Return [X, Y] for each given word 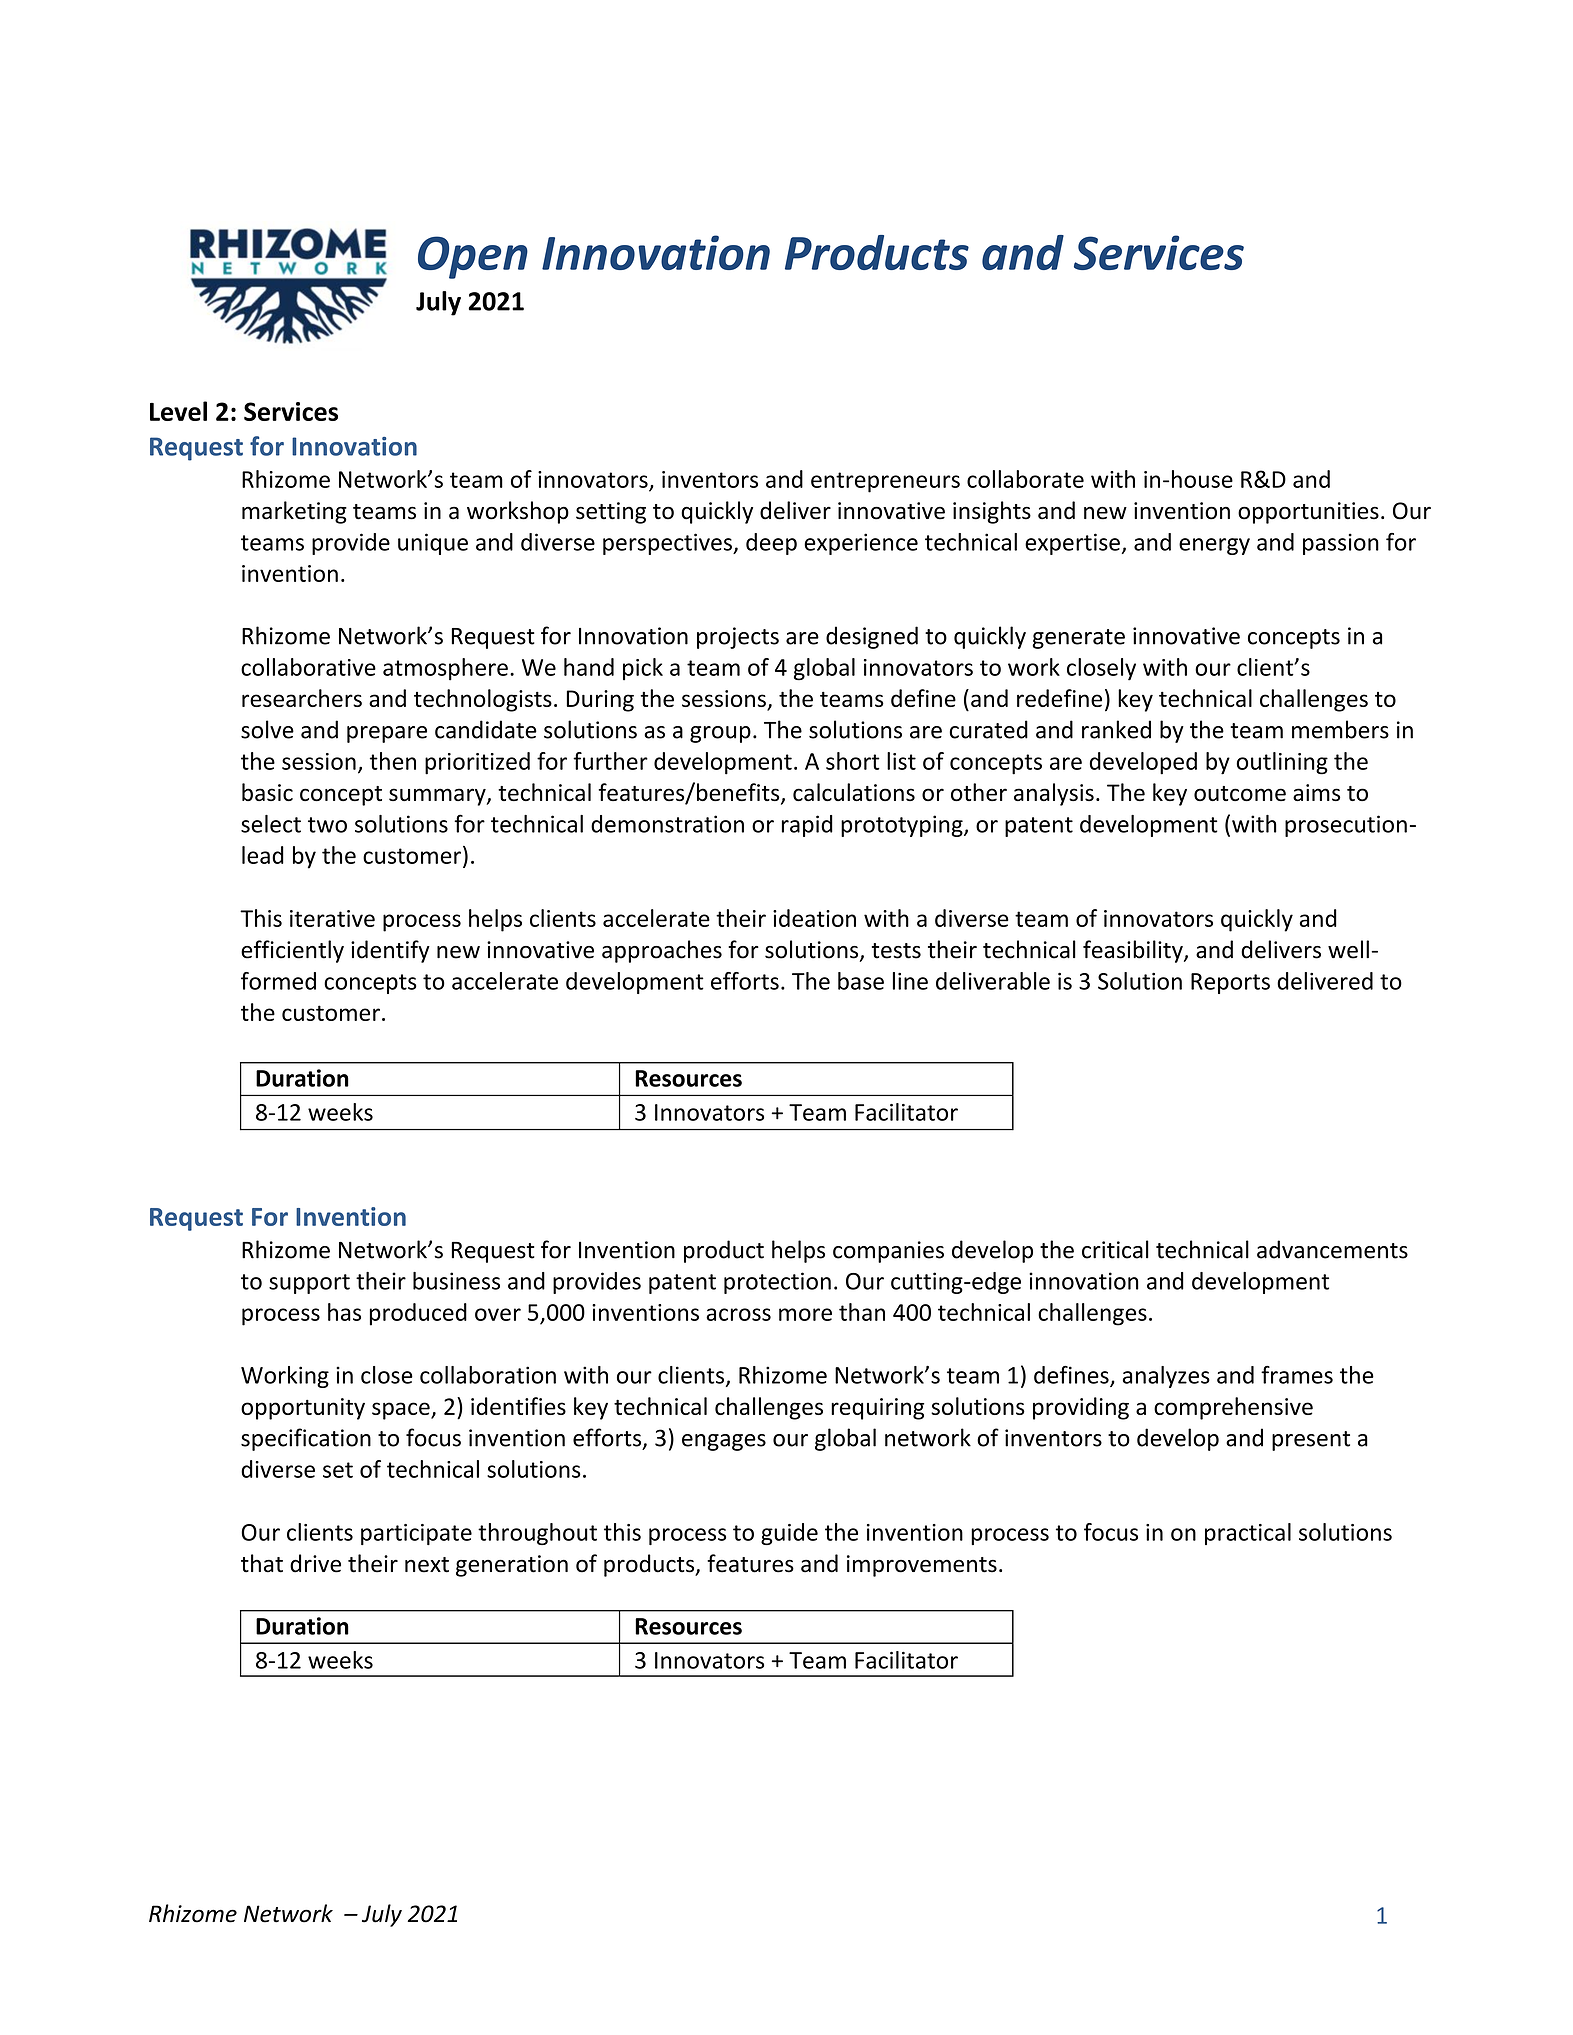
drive [315, 1563]
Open [473, 257]
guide [789, 1534]
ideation [814, 918]
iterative [332, 918]
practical [1248, 1534]
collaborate [1025, 479]
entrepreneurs [885, 482]
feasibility [1134, 951]
